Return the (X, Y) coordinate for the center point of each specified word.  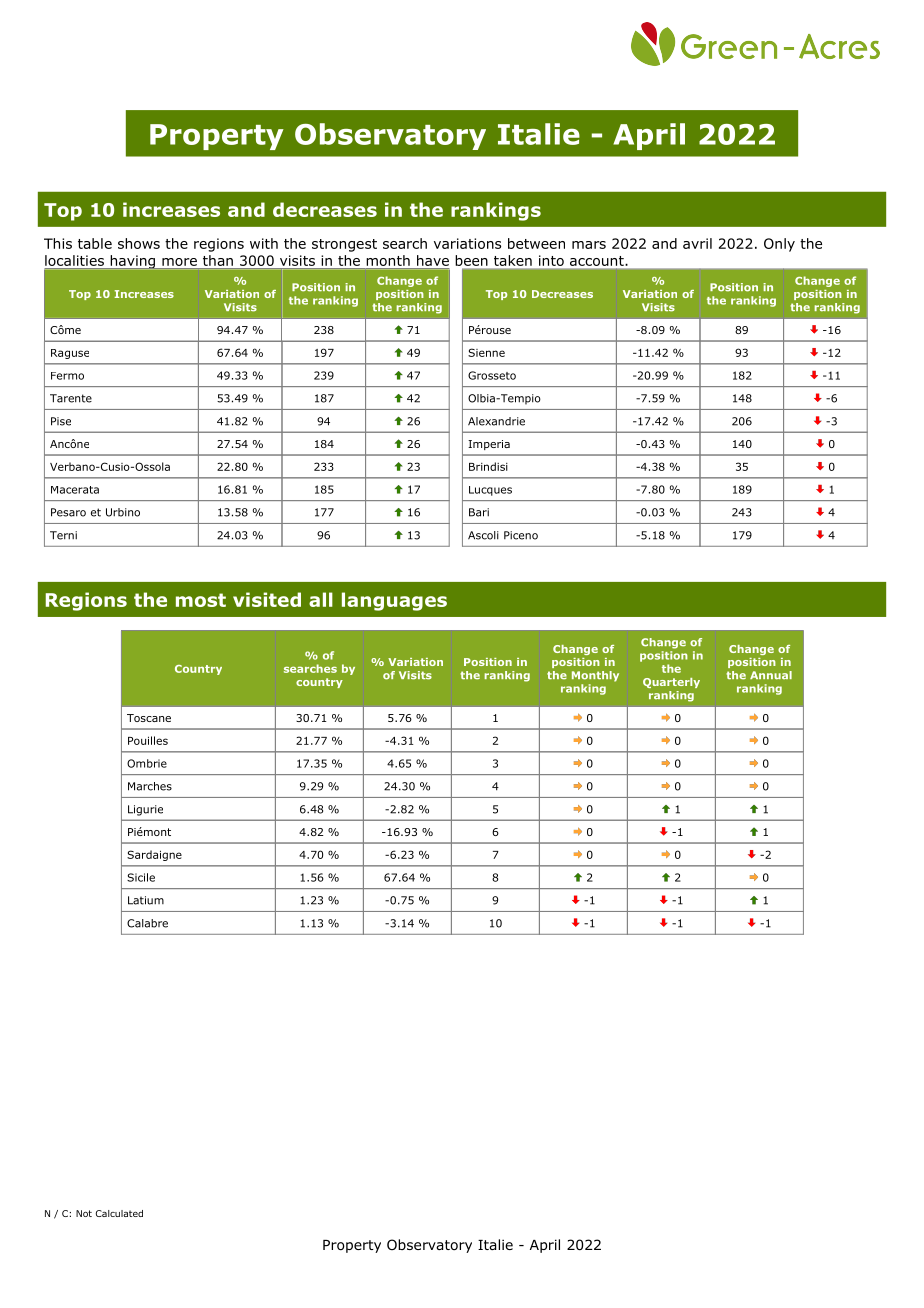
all (321, 599)
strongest (344, 245)
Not (84, 1213)
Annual (771, 675)
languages (394, 601)
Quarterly (671, 683)
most (201, 600)
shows (139, 243)
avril (697, 243)
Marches (150, 786)
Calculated (119, 1213)
